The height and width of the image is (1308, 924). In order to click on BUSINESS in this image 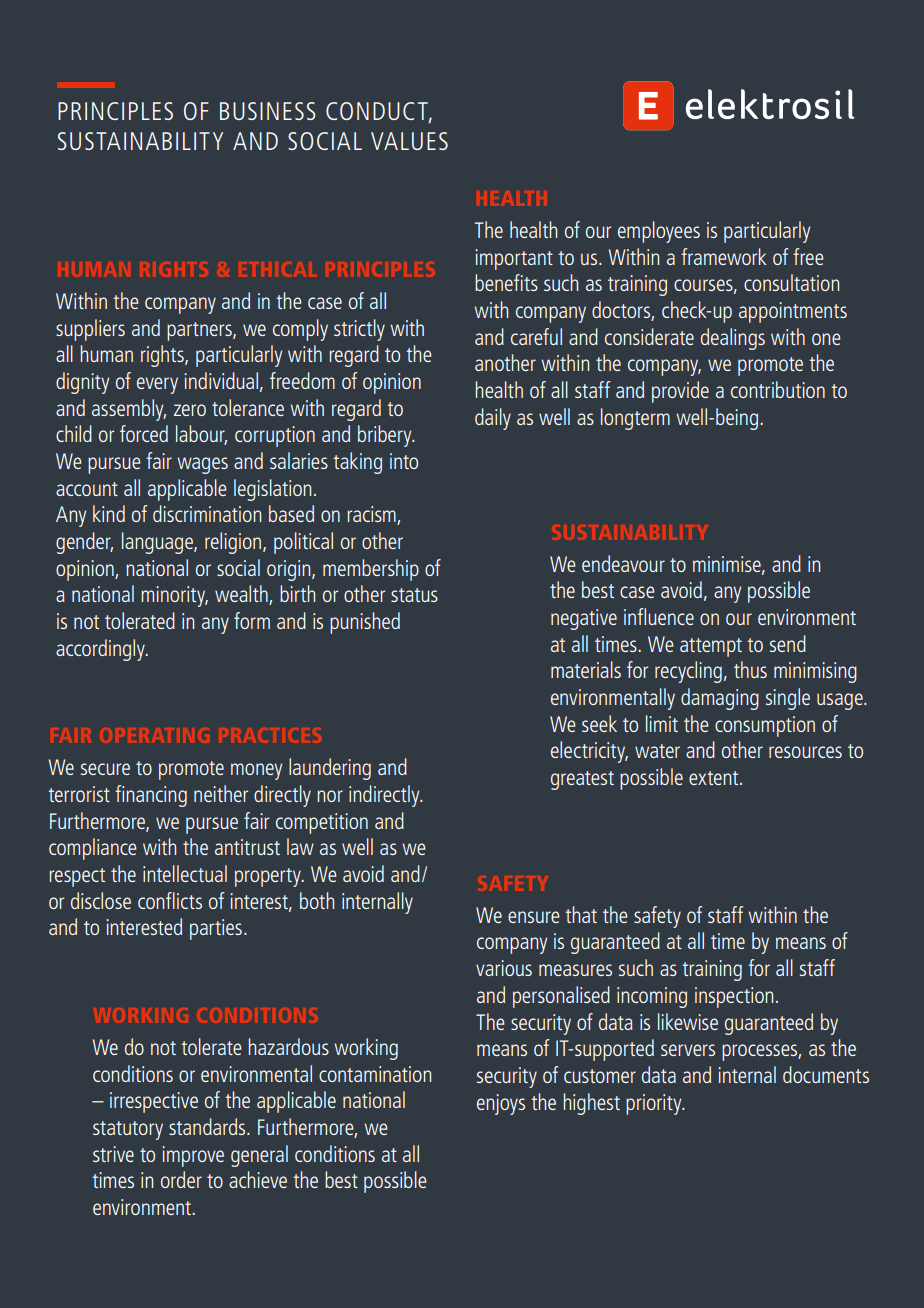, I will do `click(268, 111)`.
